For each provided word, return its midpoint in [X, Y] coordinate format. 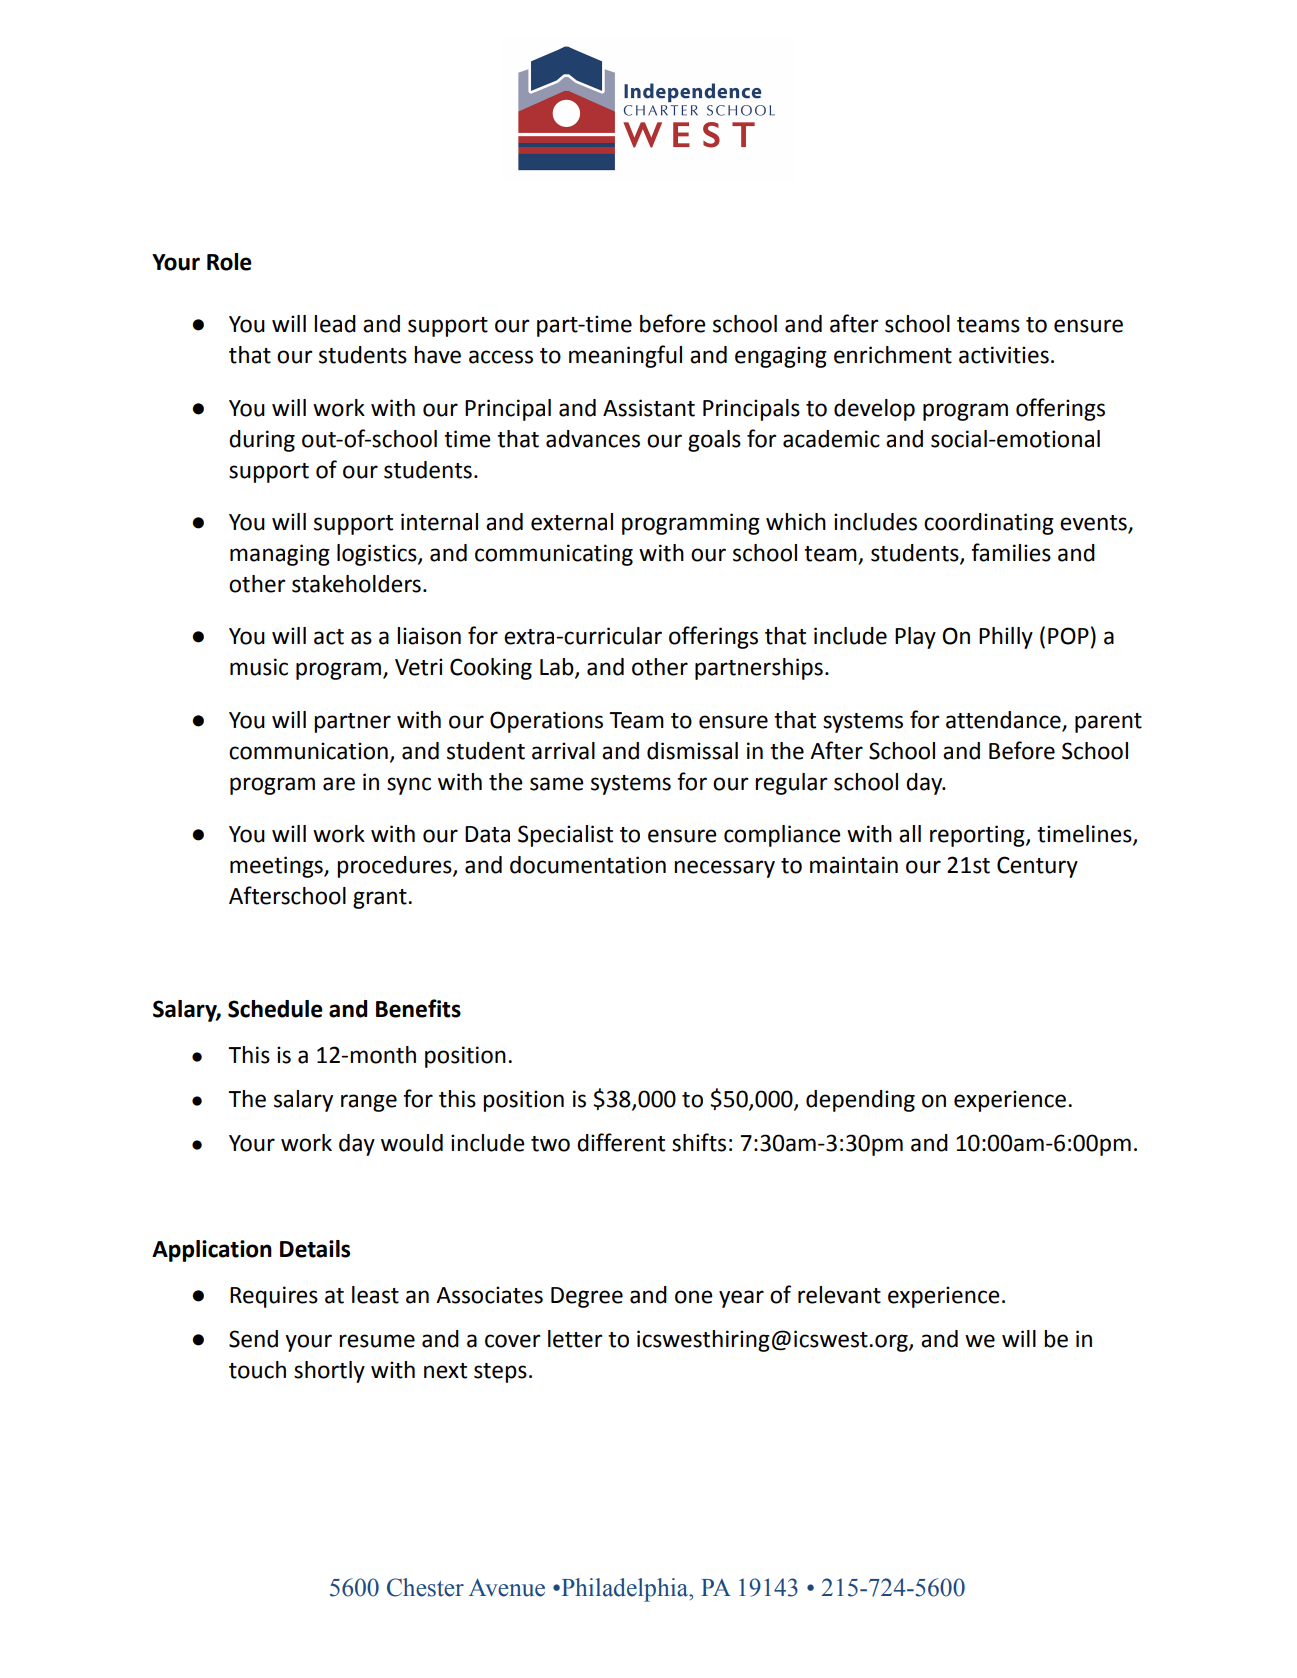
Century [1037, 867]
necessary [724, 869]
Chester [425, 1587]
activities [1004, 355]
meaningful [625, 356]
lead [335, 324]
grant [381, 899]
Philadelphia [624, 1590]
